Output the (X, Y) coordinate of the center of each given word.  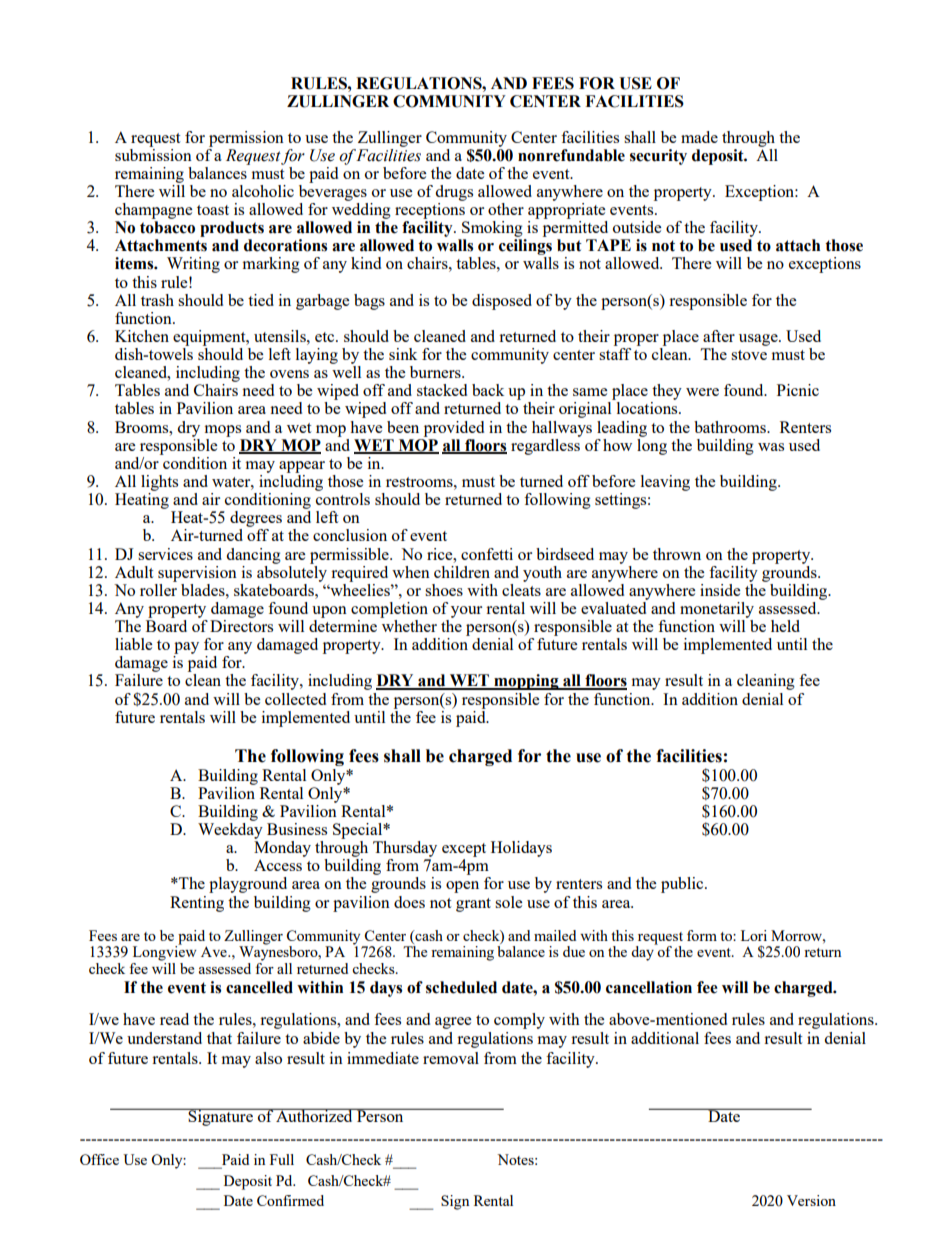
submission (153, 155)
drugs (454, 193)
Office (99, 1159)
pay (186, 648)
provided (454, 429)
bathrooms (731, 427)
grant (473, 905)
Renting (197, 904)
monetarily (717, 610)
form (702, 935)
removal (451, 1058)
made (699, 137)
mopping (526, 682)
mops (223, 431)
